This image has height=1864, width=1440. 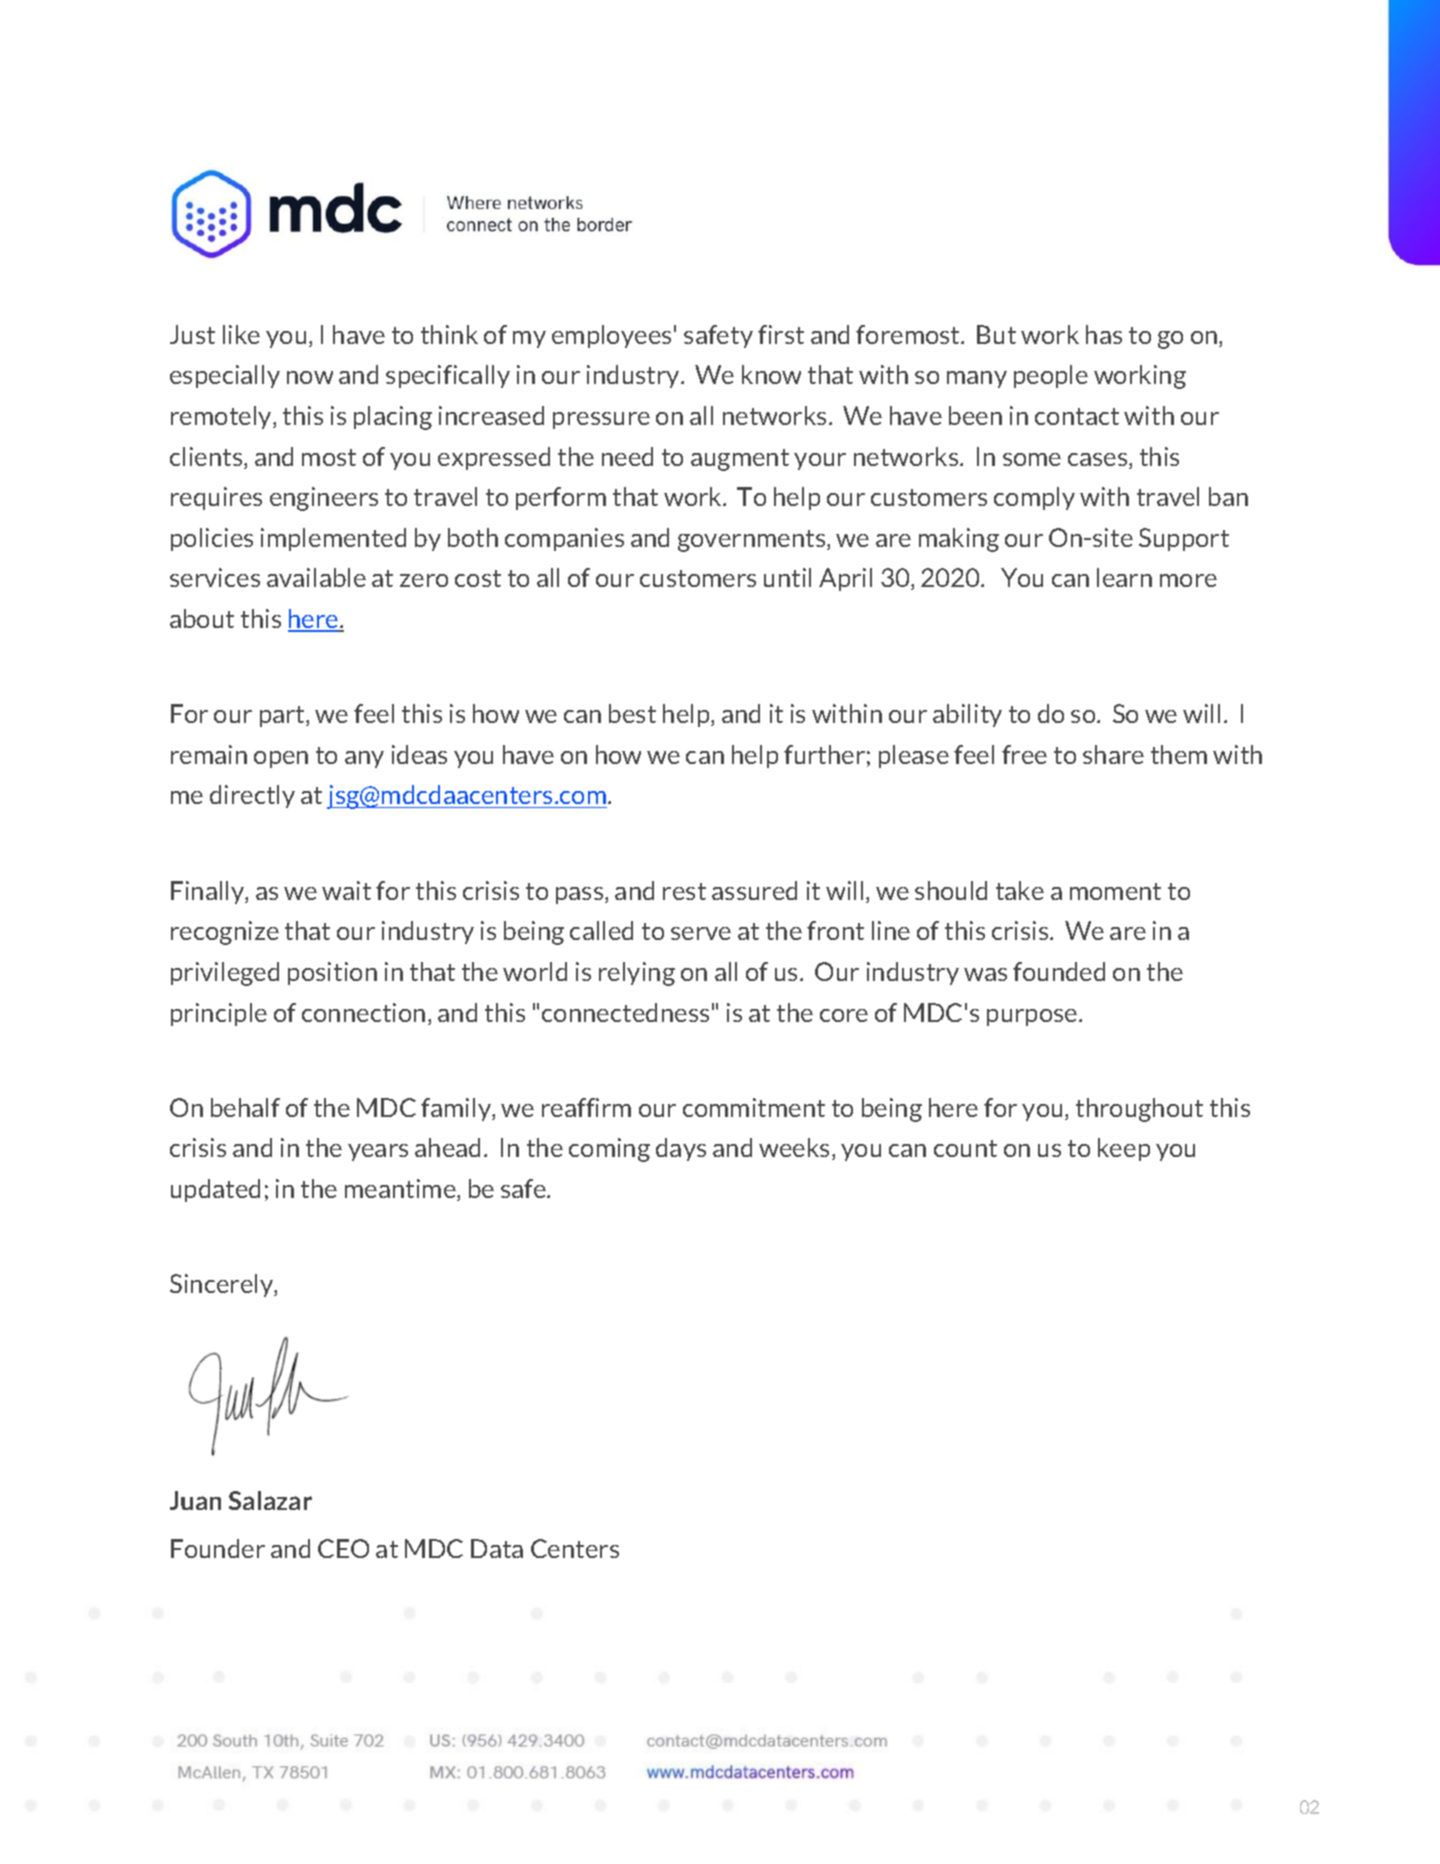 I want to click on especially, so click(x=225, y=376).
